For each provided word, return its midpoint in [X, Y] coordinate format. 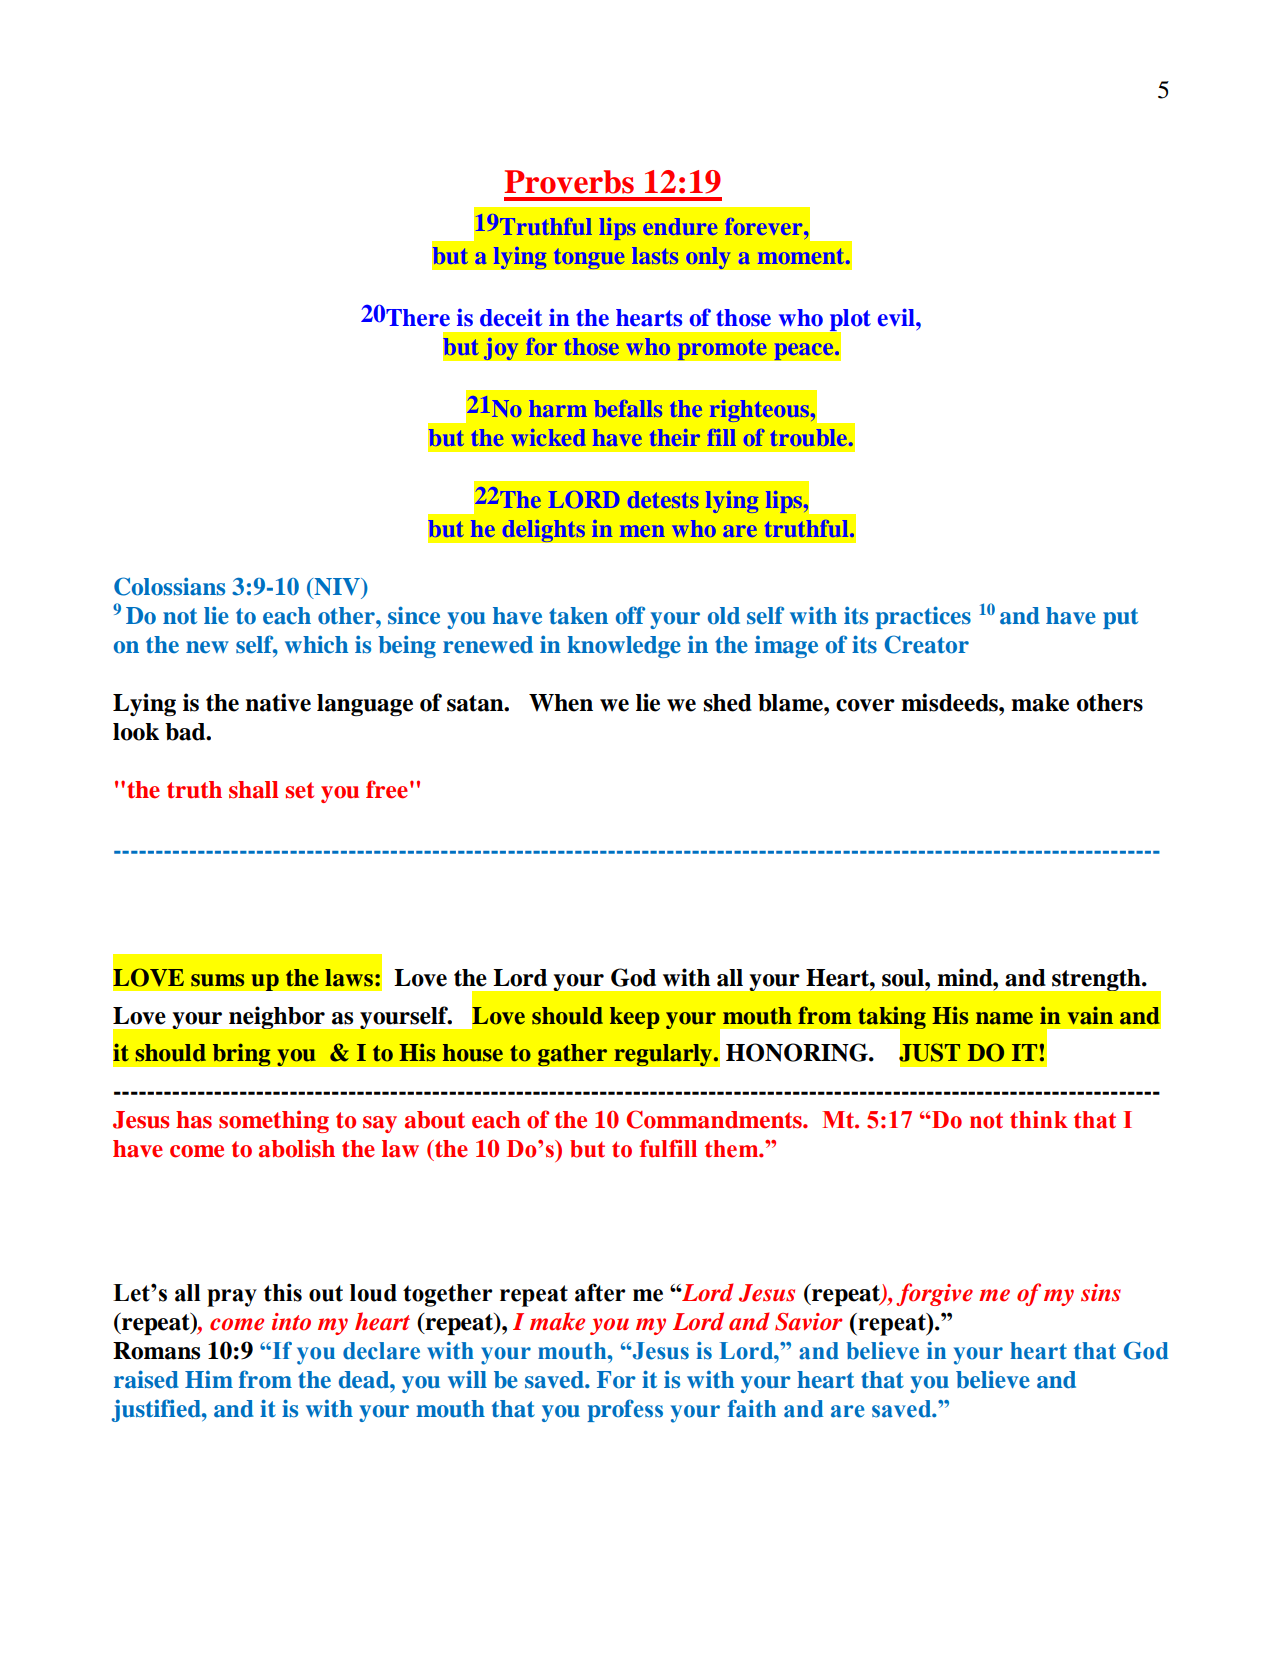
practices [923, 617]
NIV [337, 587]
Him [209, 1379]
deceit [511, 317]
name [1004, 1018]
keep [635, 1018]
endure [680, 226]
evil [897, 317]
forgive [934, 1294]
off [630, 615]
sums [217, 980]
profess [625, 1410]
